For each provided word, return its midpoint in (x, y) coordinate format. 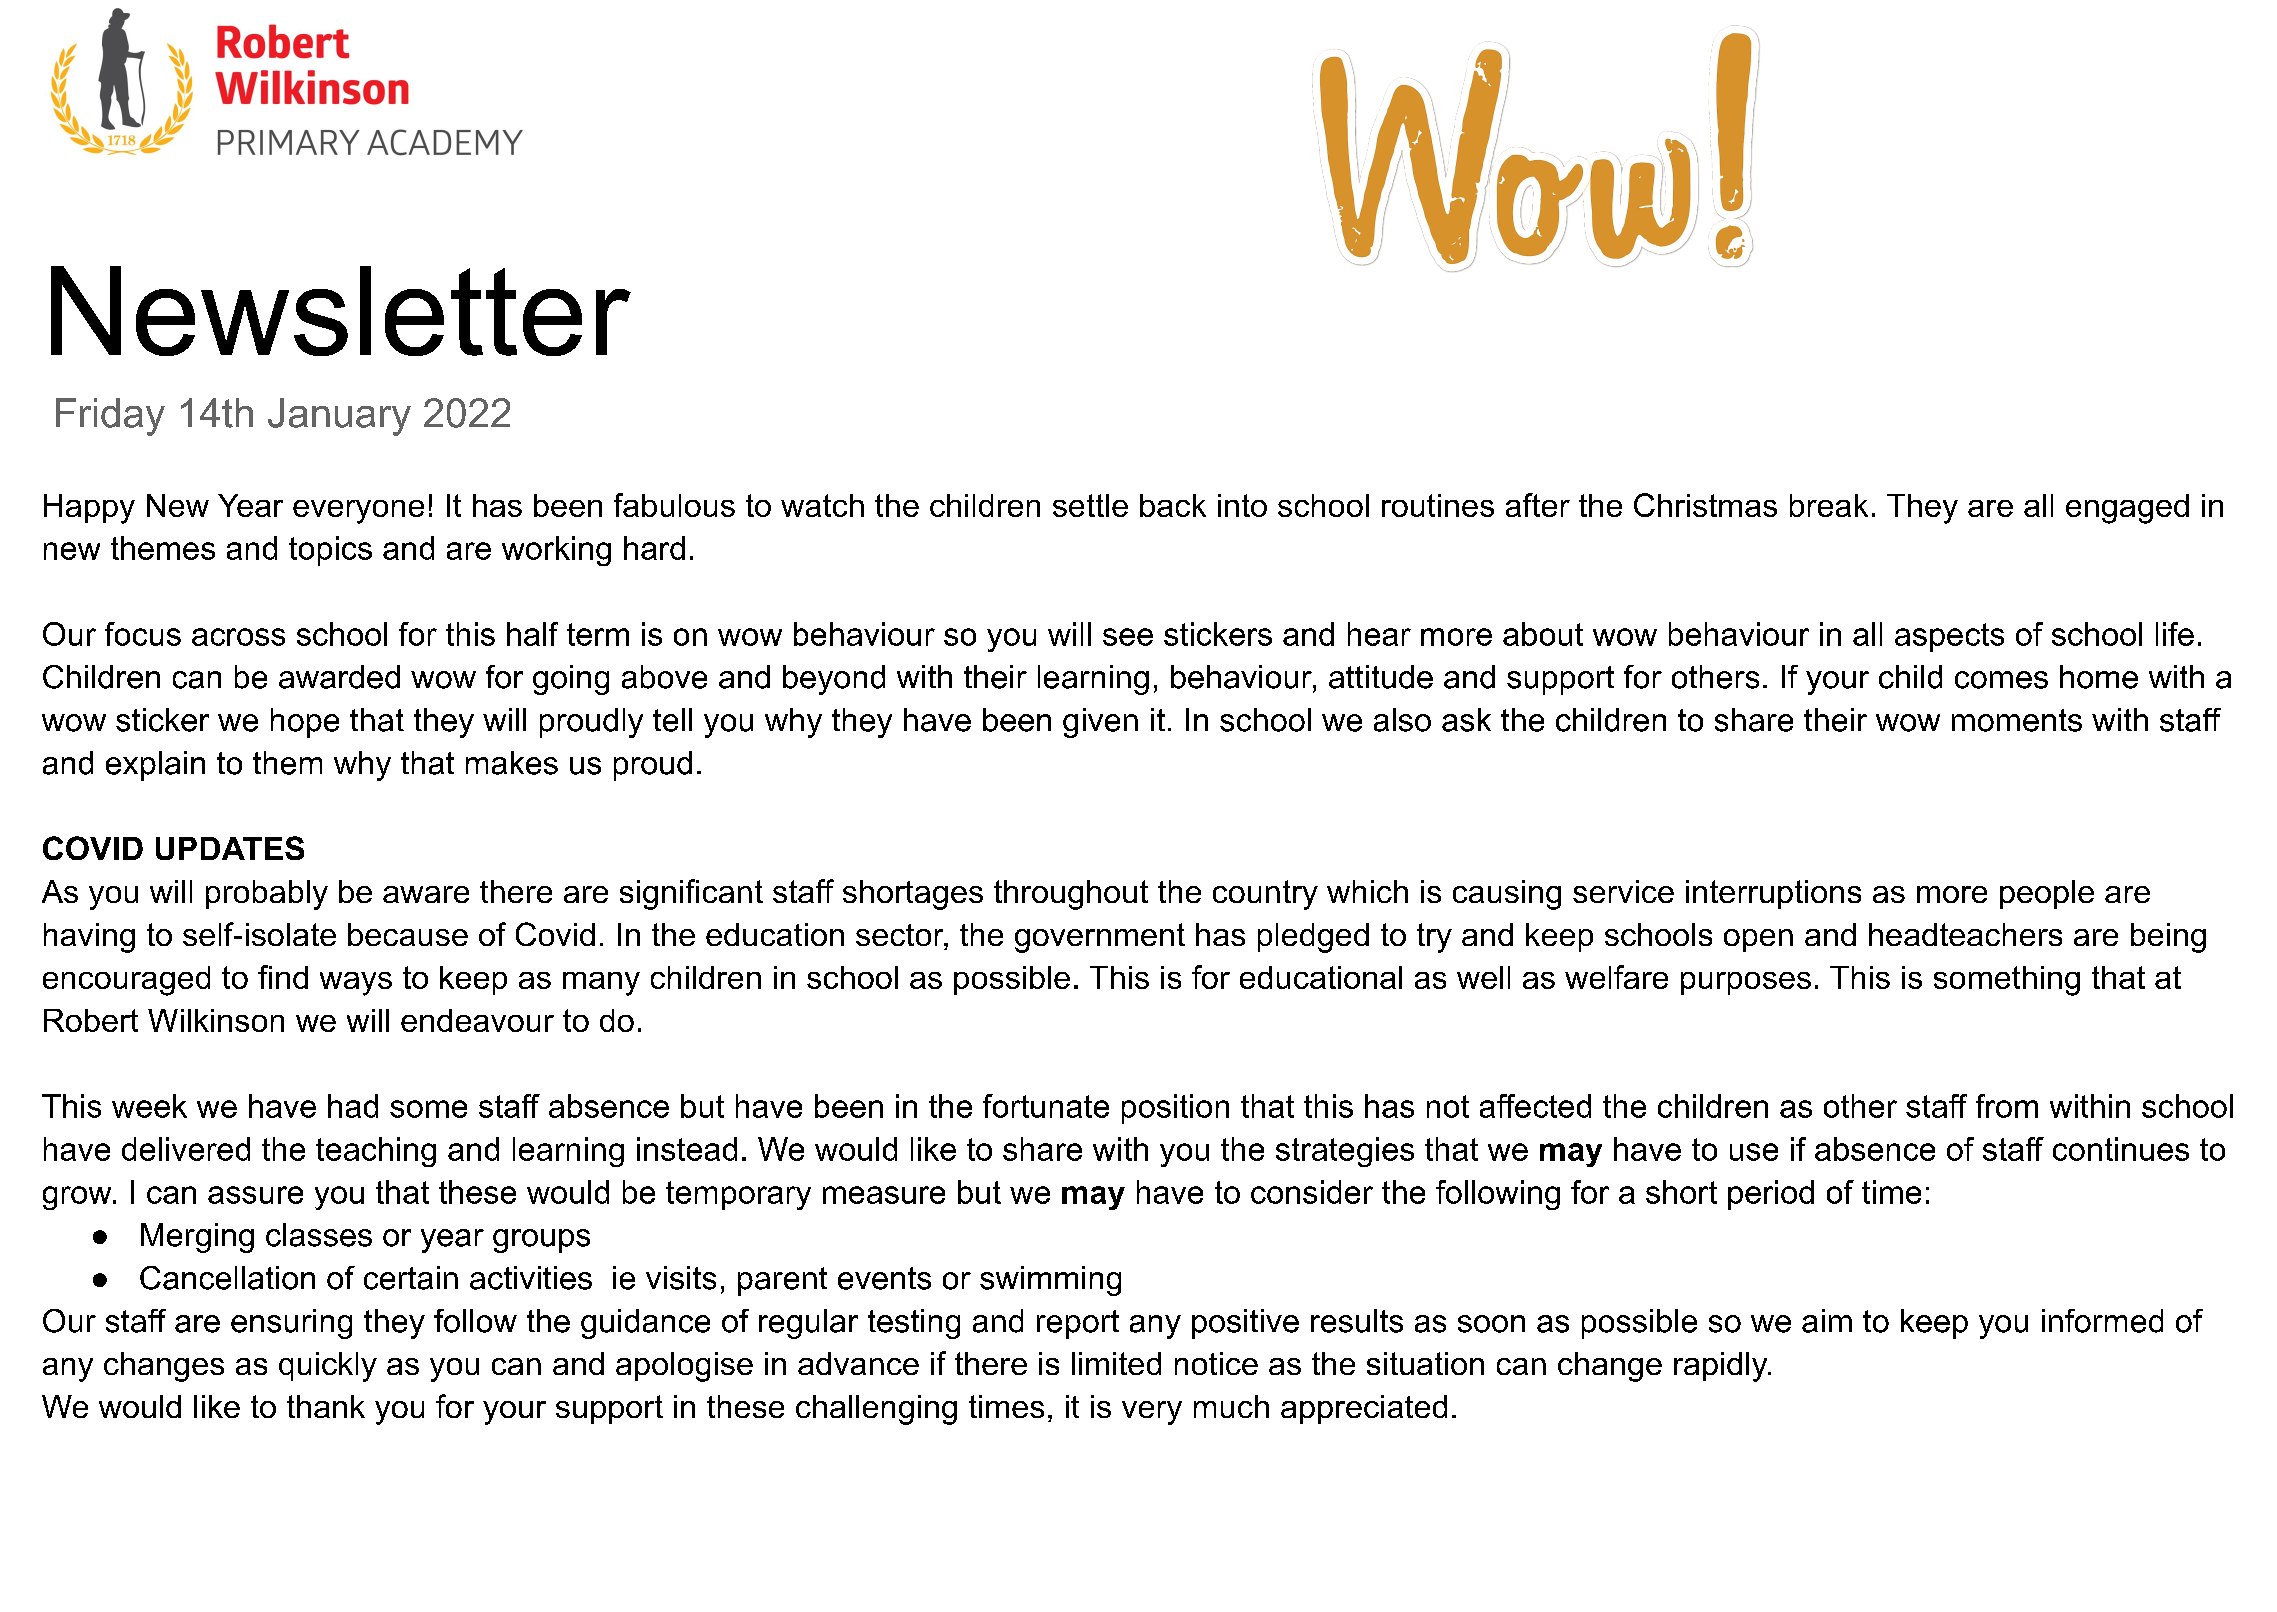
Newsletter (341, 311)
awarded (339, 677)
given (1100, 723)
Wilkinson (216, 1020)
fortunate (1046, 1106)
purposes (1746, 983)
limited (1116, 1363)
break (1829, 505)
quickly (328, 1367)
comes (2001, 680)
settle (1090, 505)
